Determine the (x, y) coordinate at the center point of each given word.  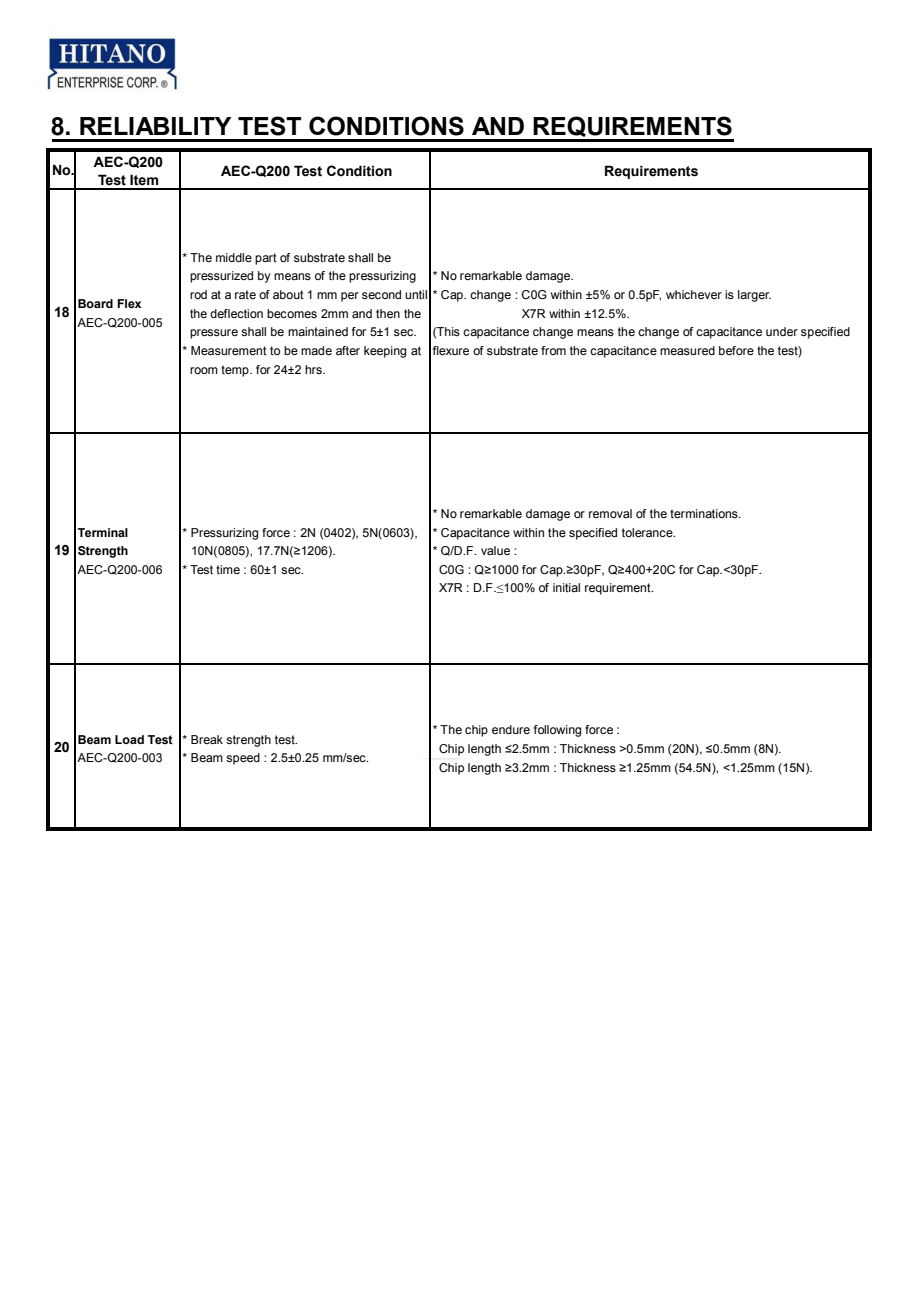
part (266, 259)
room (204, 370)
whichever (694, 294)
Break (207, 739)
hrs (314, 369)
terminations (705, 513)
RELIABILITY (155, 126)
